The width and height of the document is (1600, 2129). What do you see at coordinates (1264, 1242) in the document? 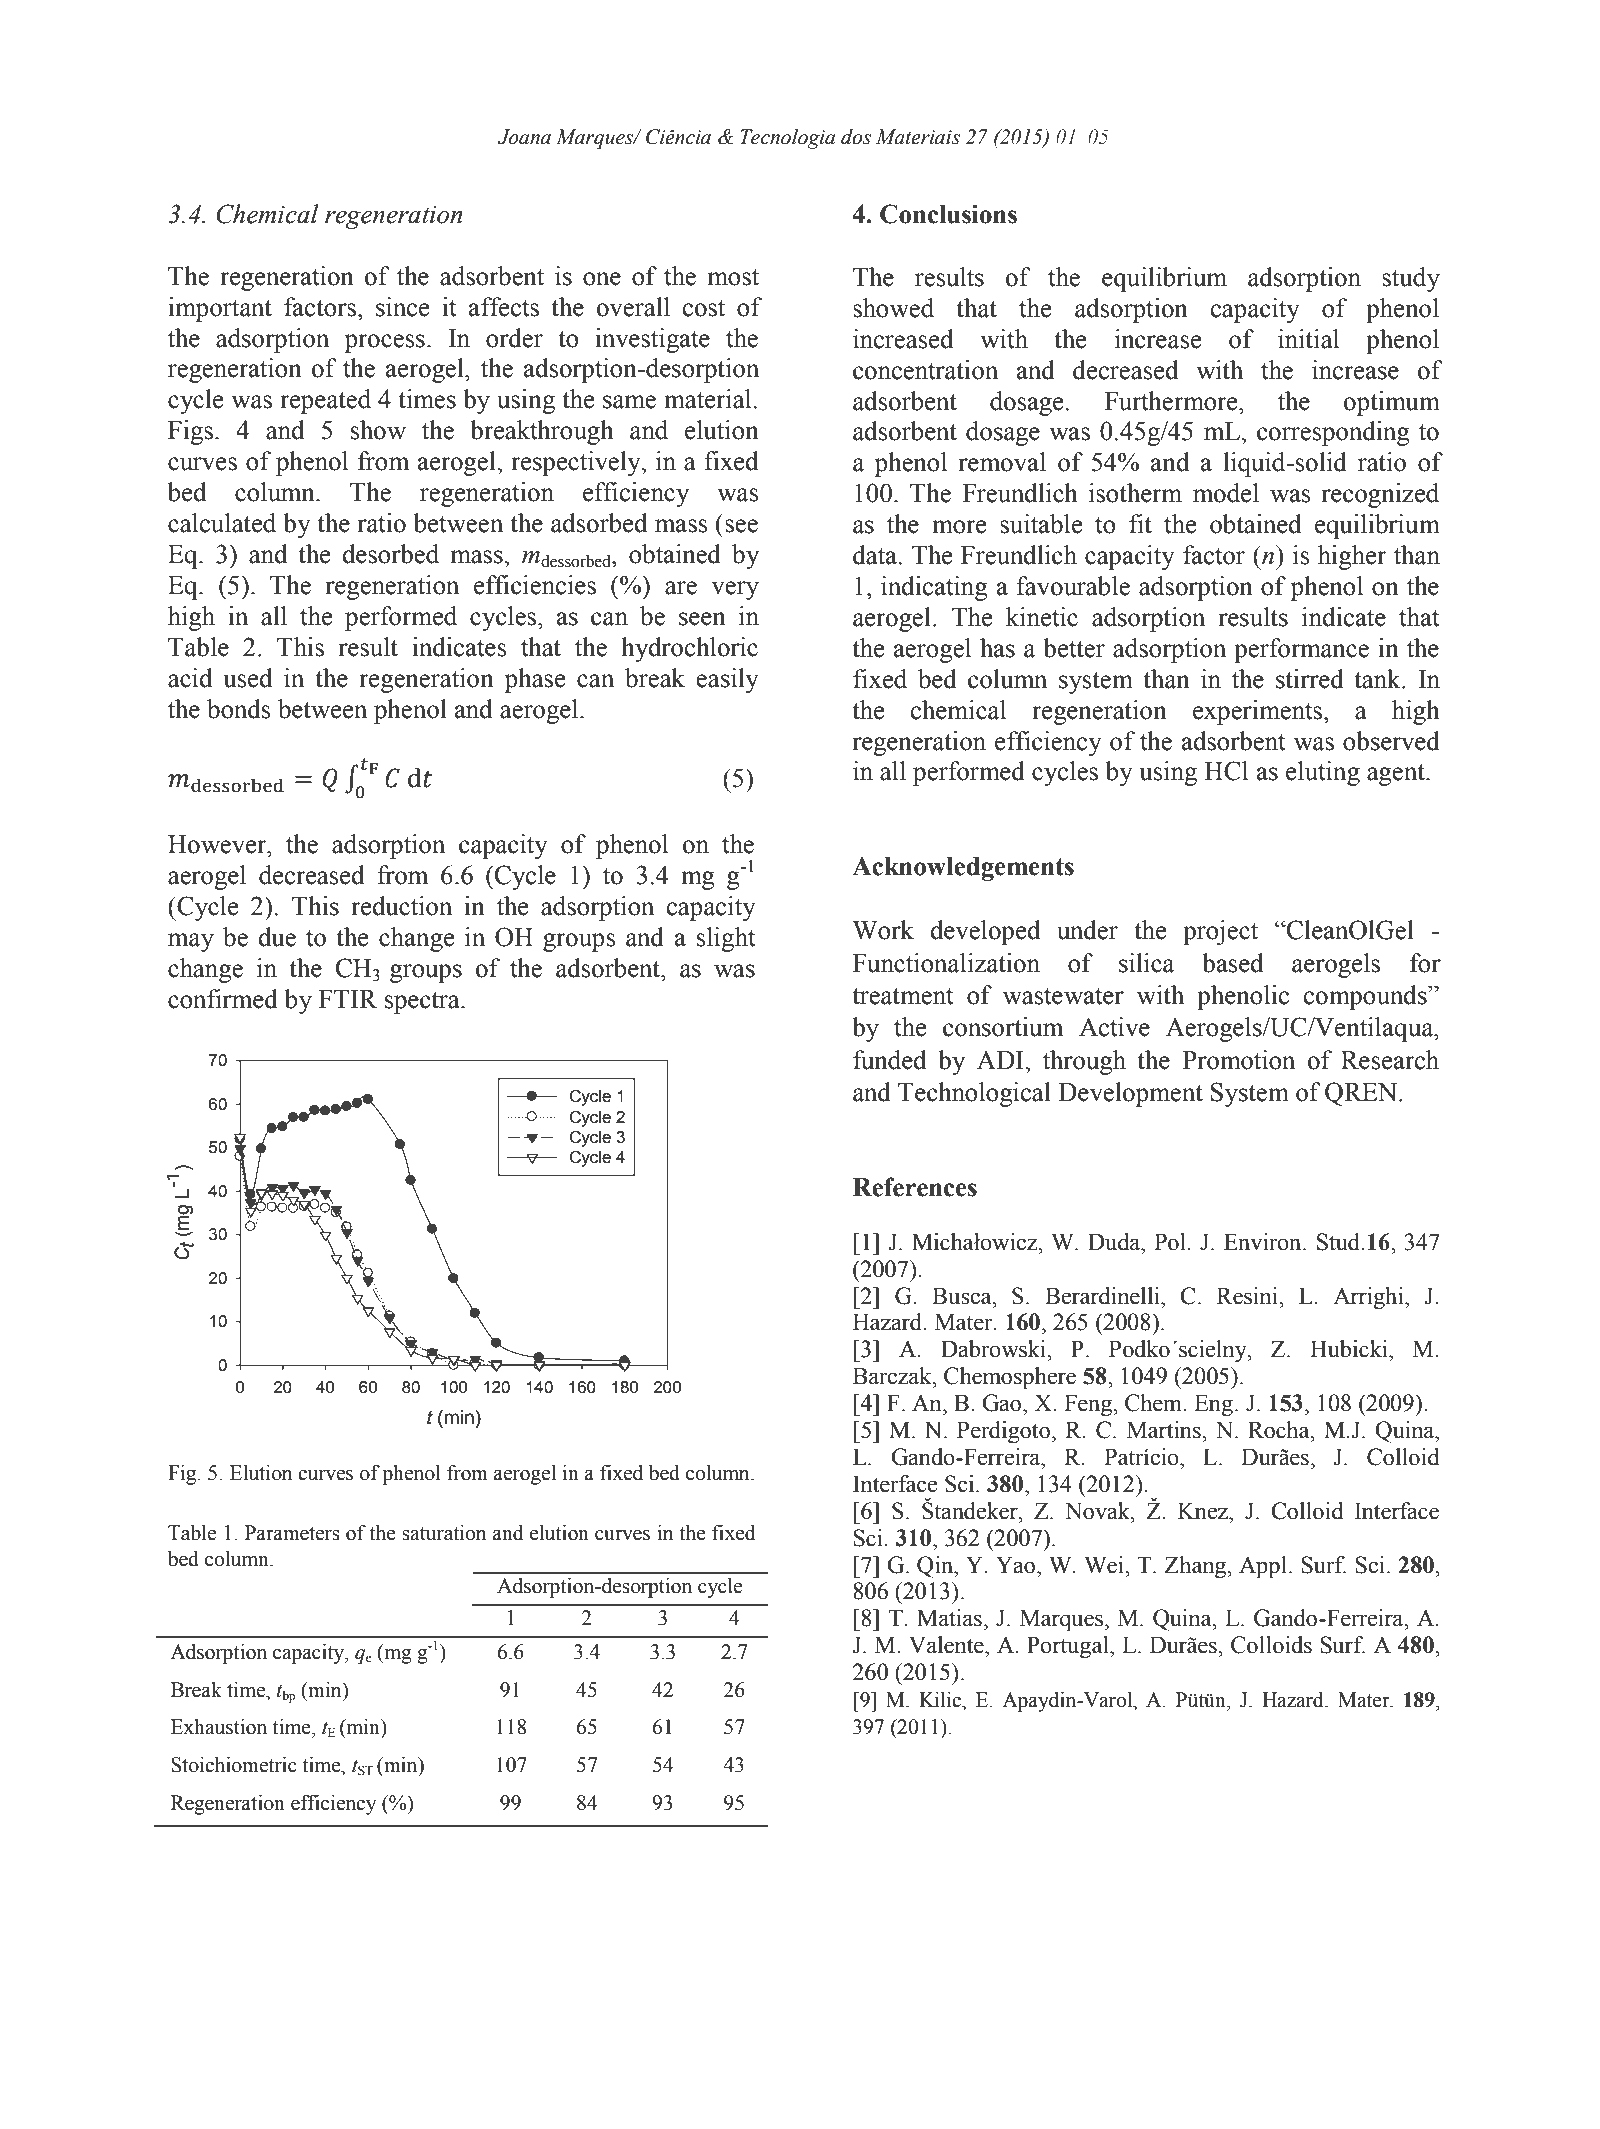
I see `Environ` at bounding box center [1264, 1242].
